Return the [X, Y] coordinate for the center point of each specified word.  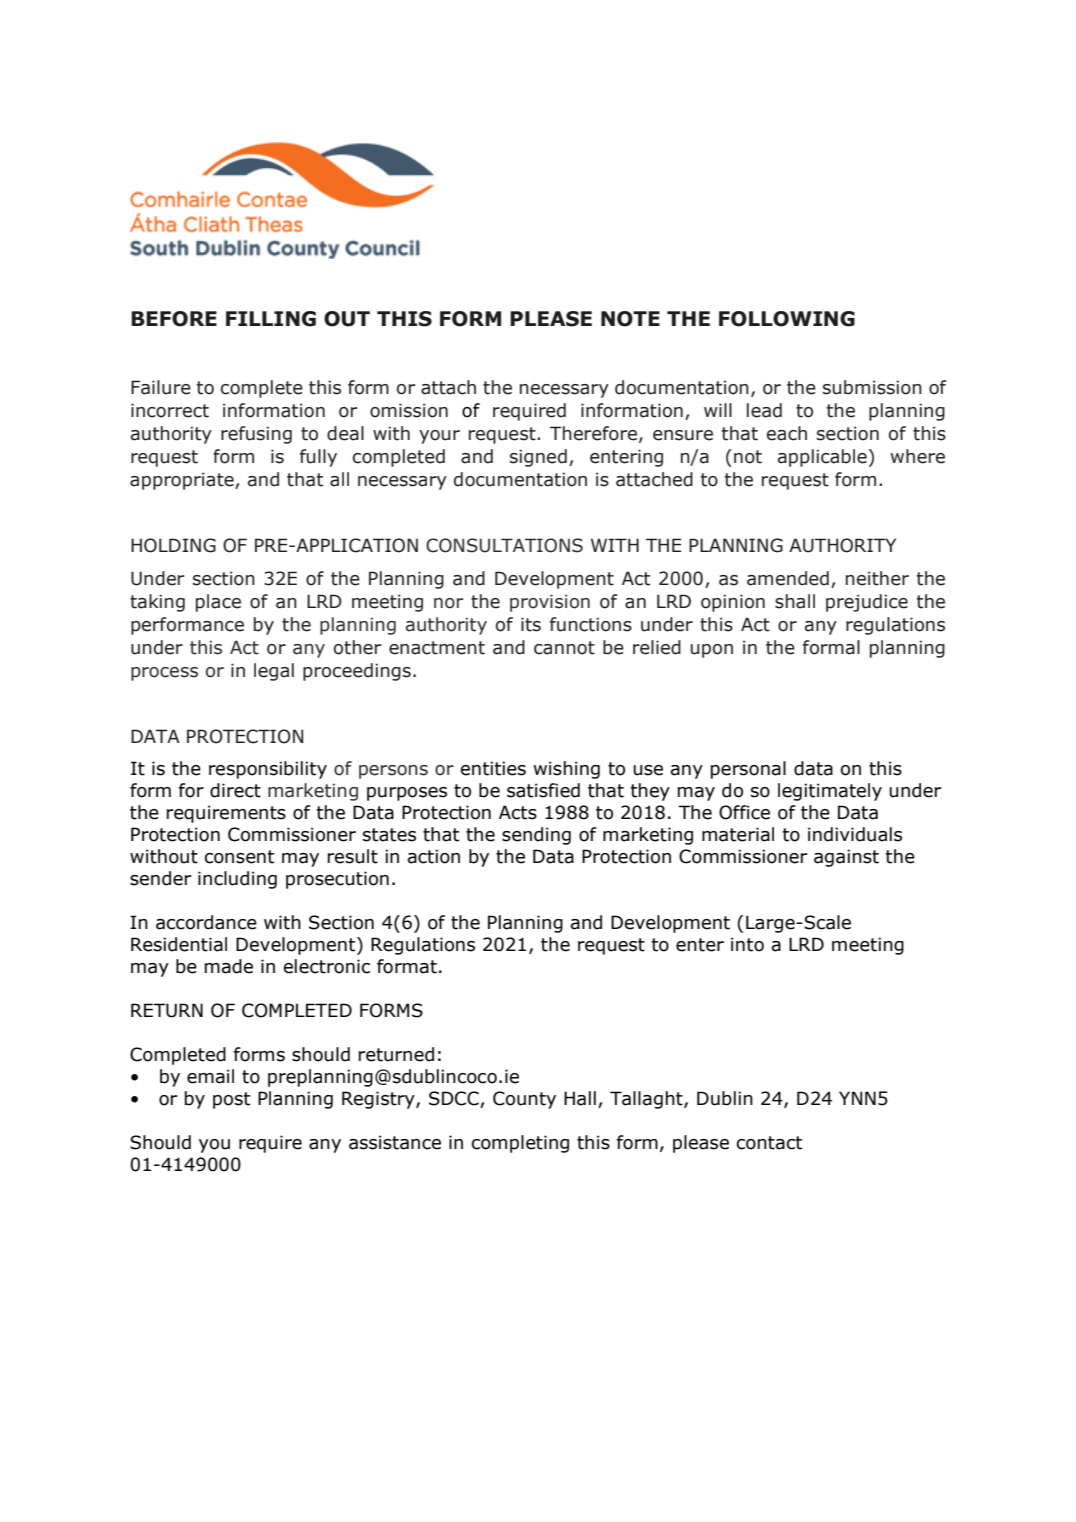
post [231, 1100]
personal [748, 770]
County [524, 1100]
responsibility [268, 770]
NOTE [630, 319]
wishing [566, 770]
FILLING [271, 319]
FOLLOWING [787, 319]
